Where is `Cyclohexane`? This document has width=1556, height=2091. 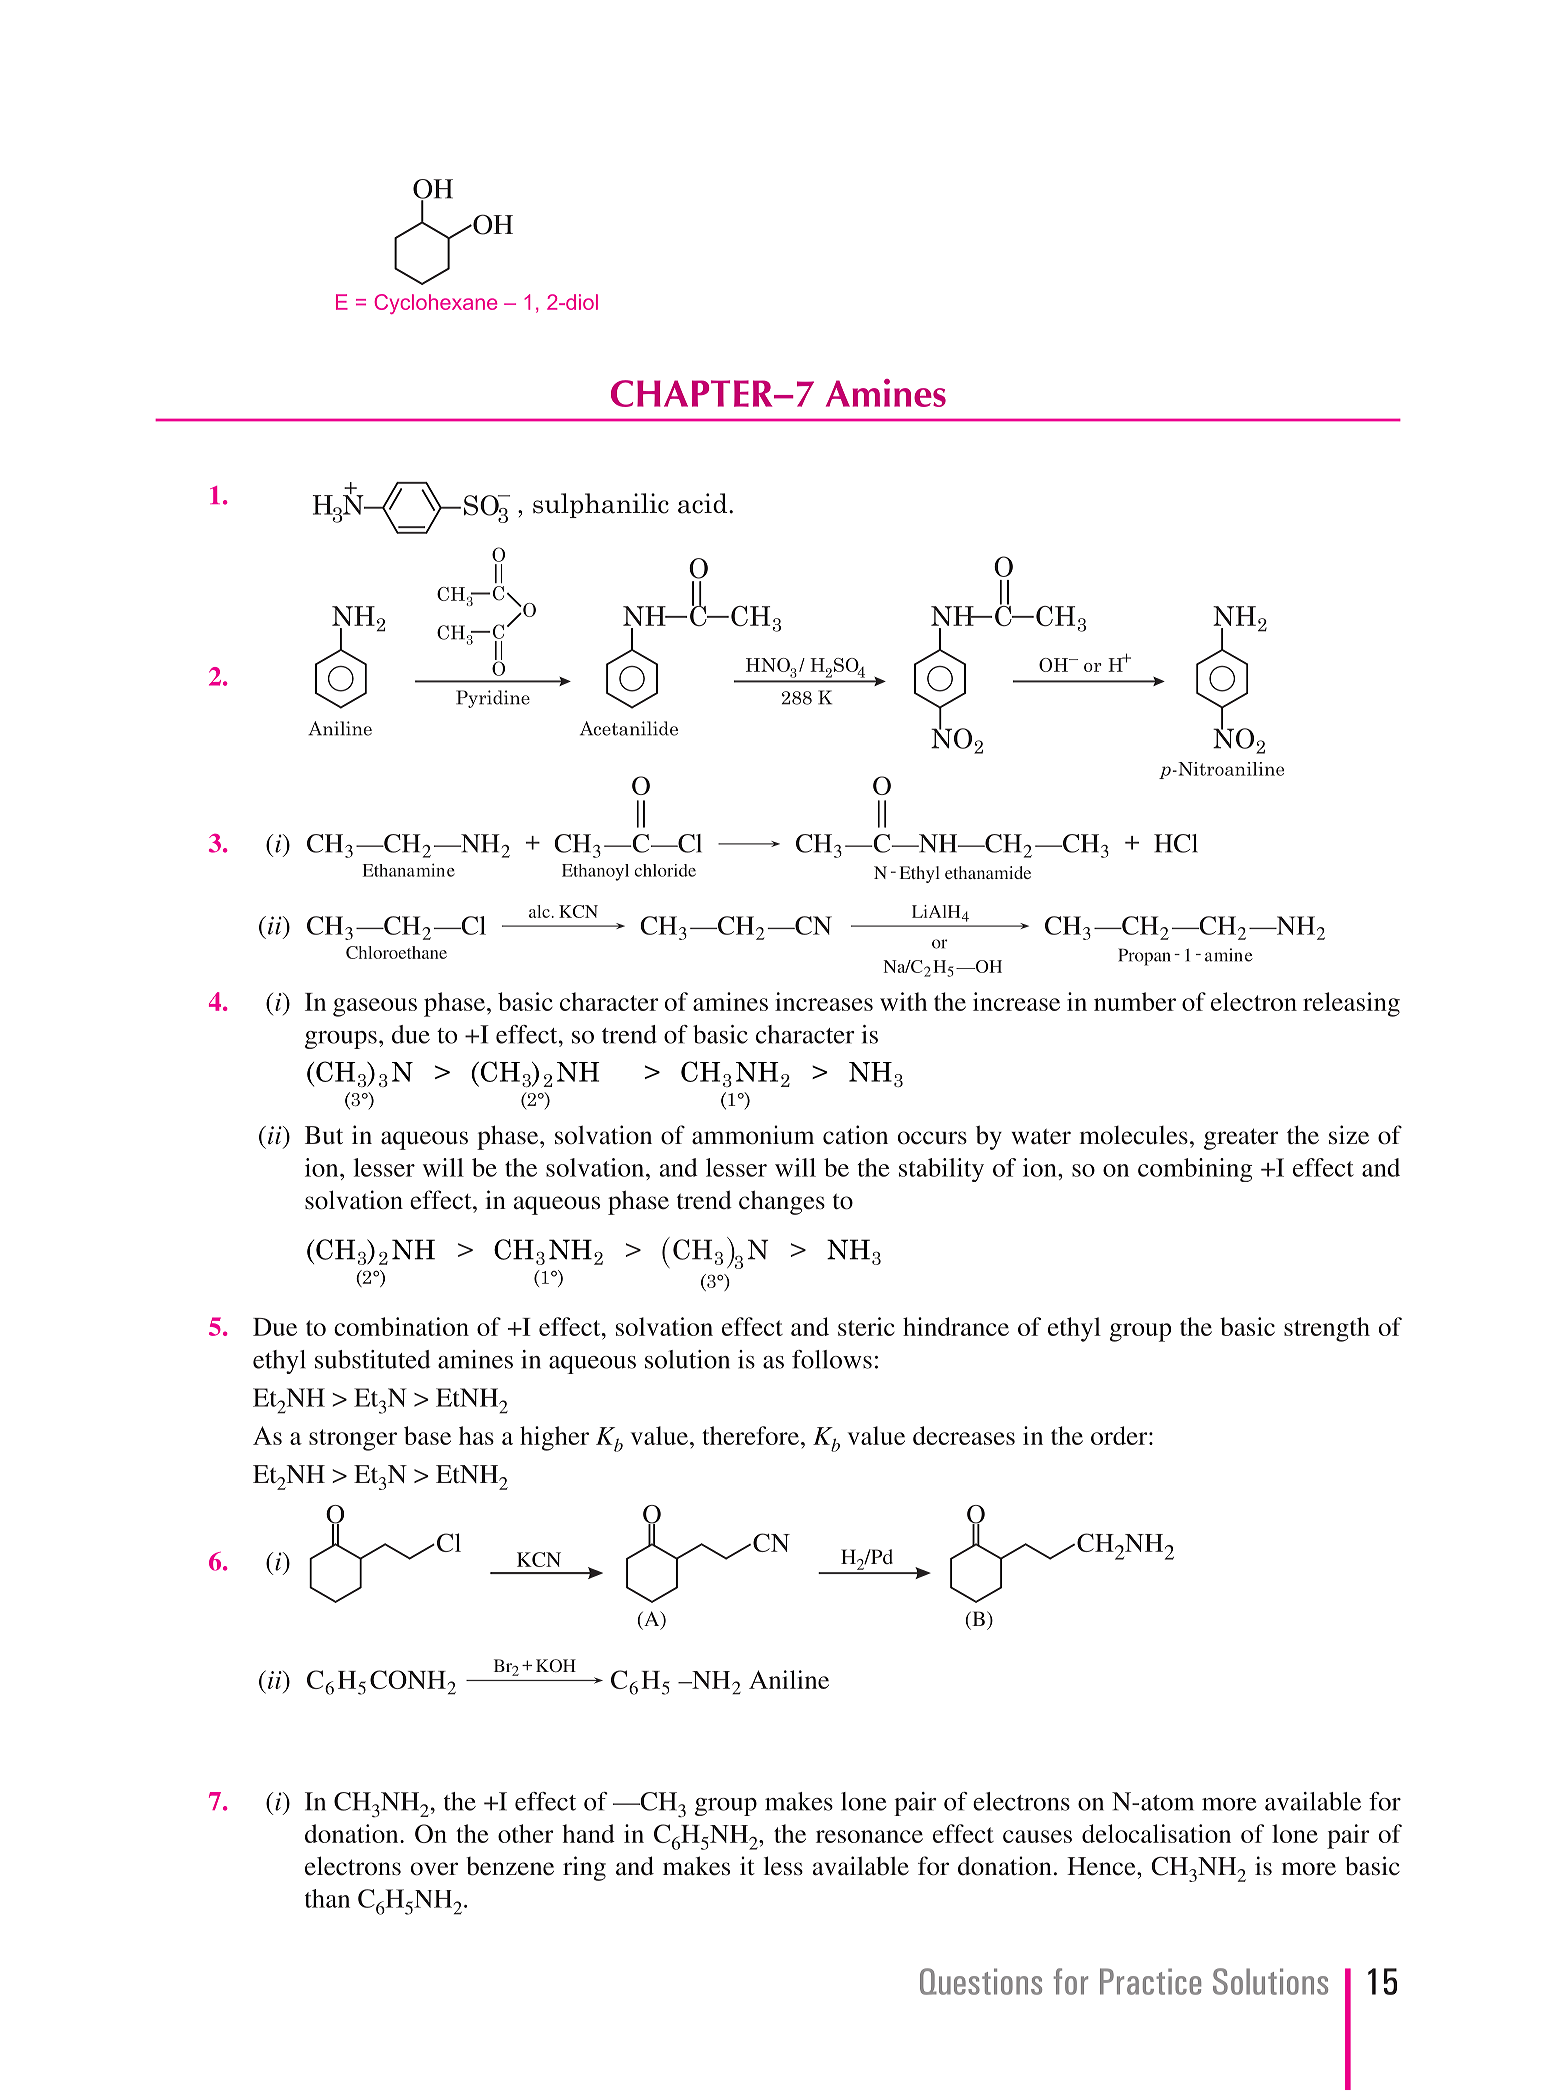
Cyclohexane is located at coordinates (435, 304).
